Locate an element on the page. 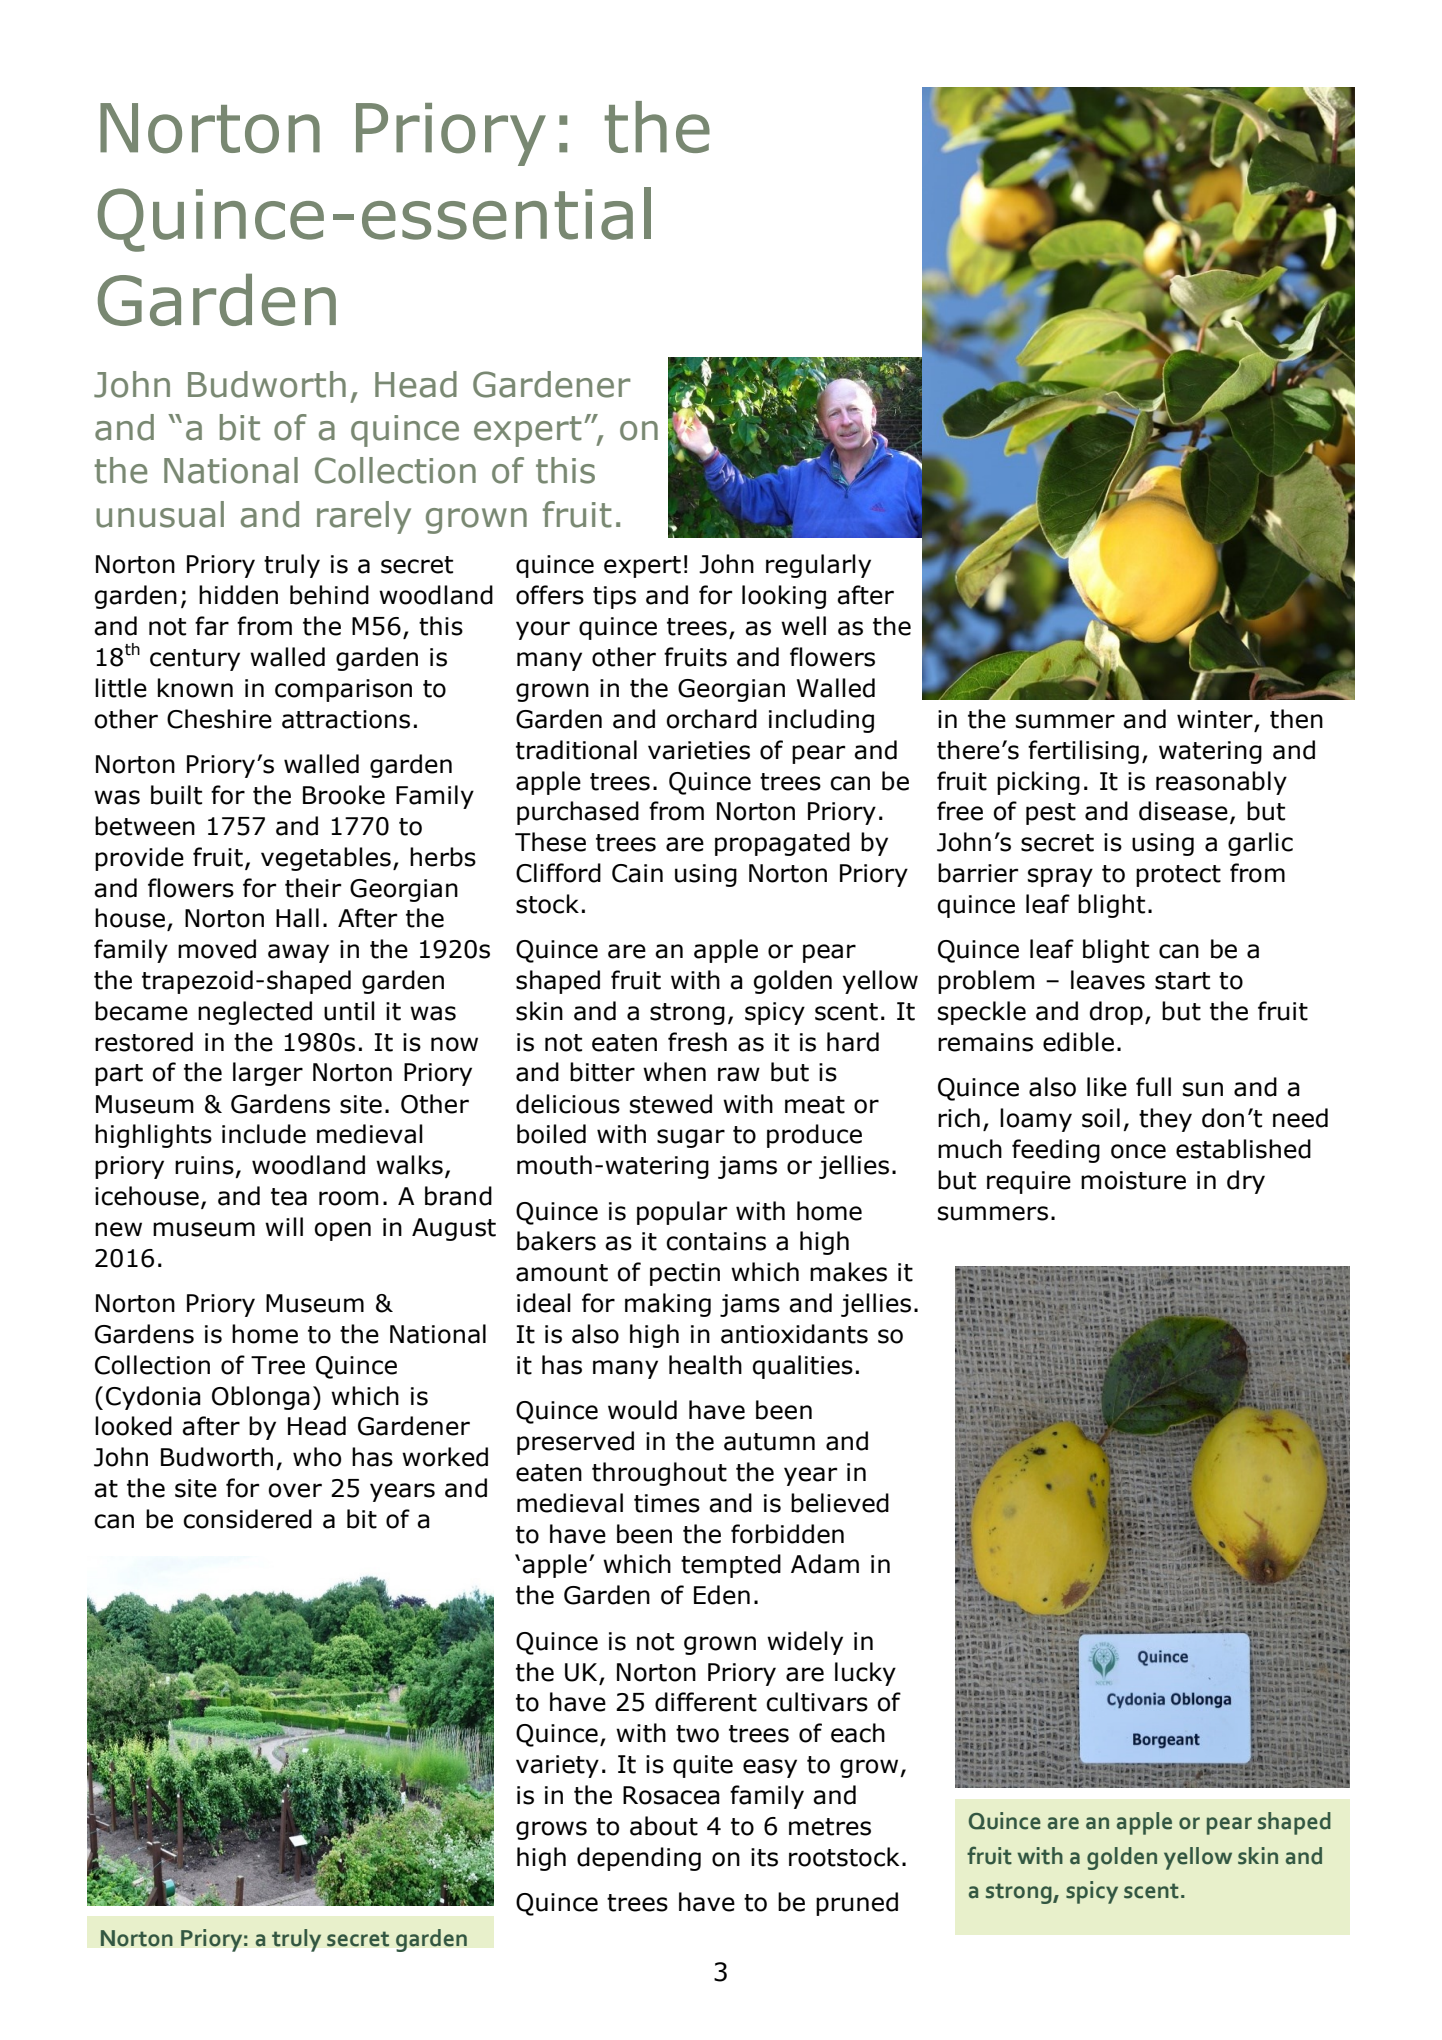 This page has height=2040, width=1442. looking is located at coordinates (784, 597).
